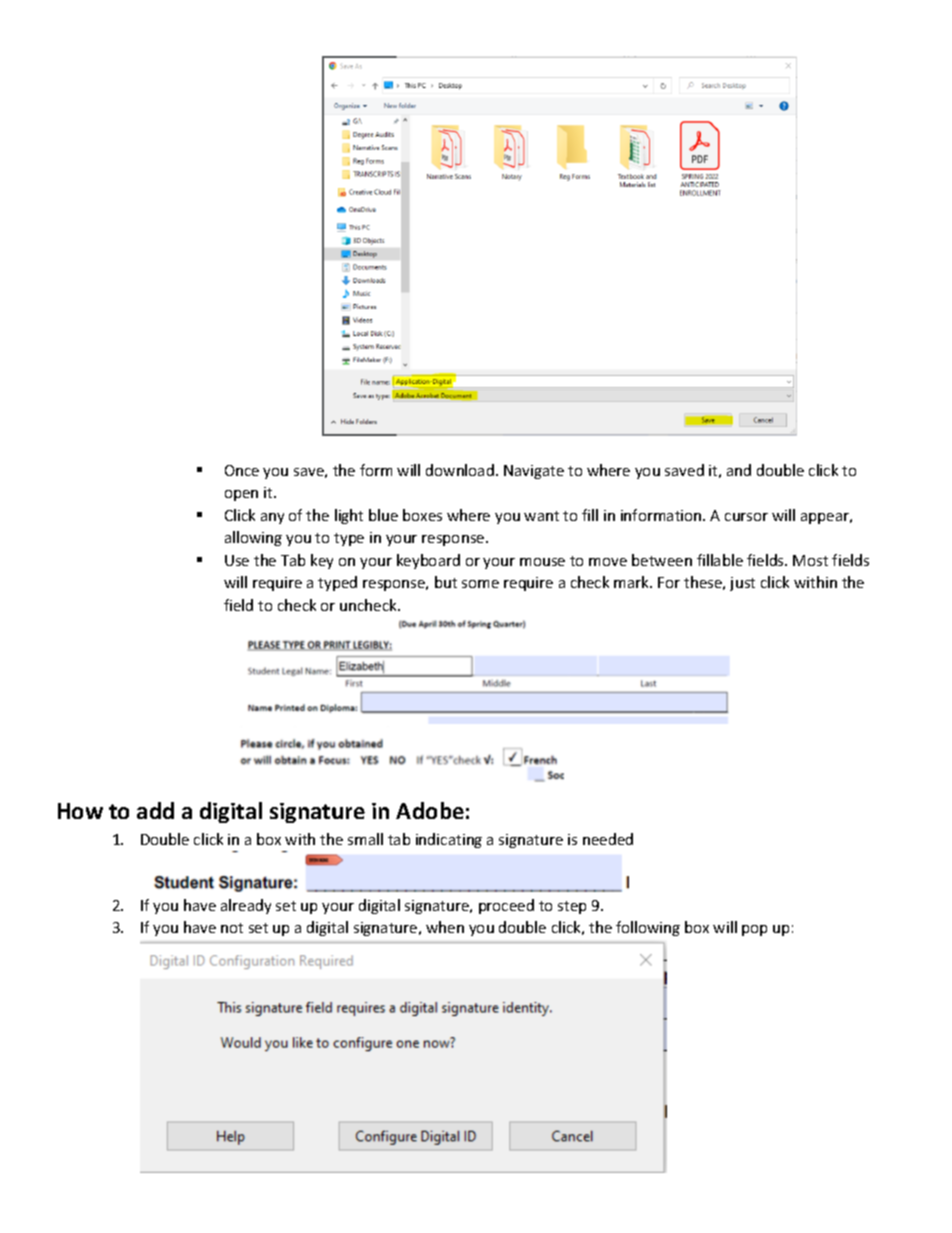 Image resolution: width=952 pixels, height=1233 pixels. What do you see at coordinates (241, 495) in the screenshot?
I see `open` at bounding box center [241, 495].
